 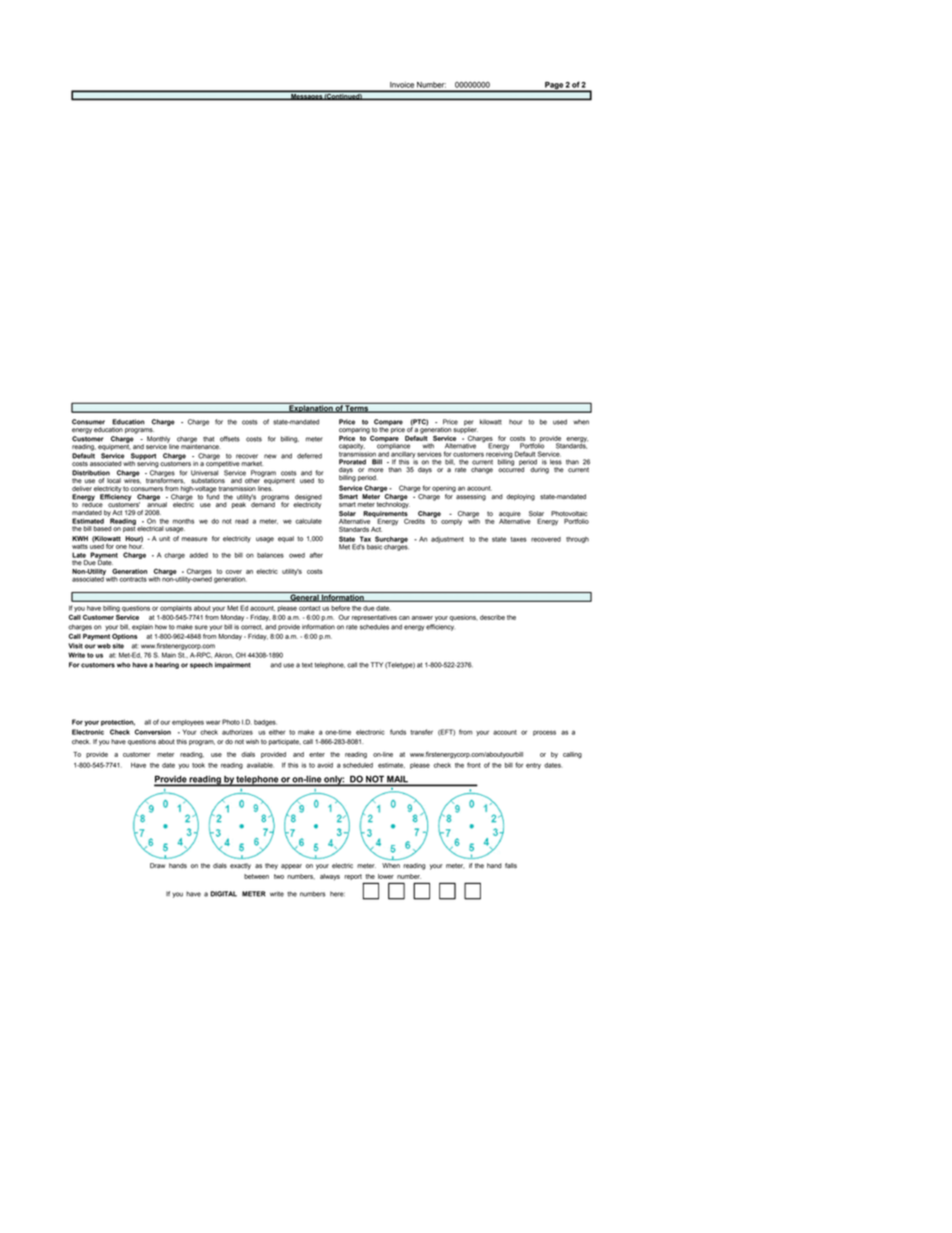 What do you see at coordinates (325, 765) in the screenshot?
I see `avoid` at bounding box center [325, 765].
